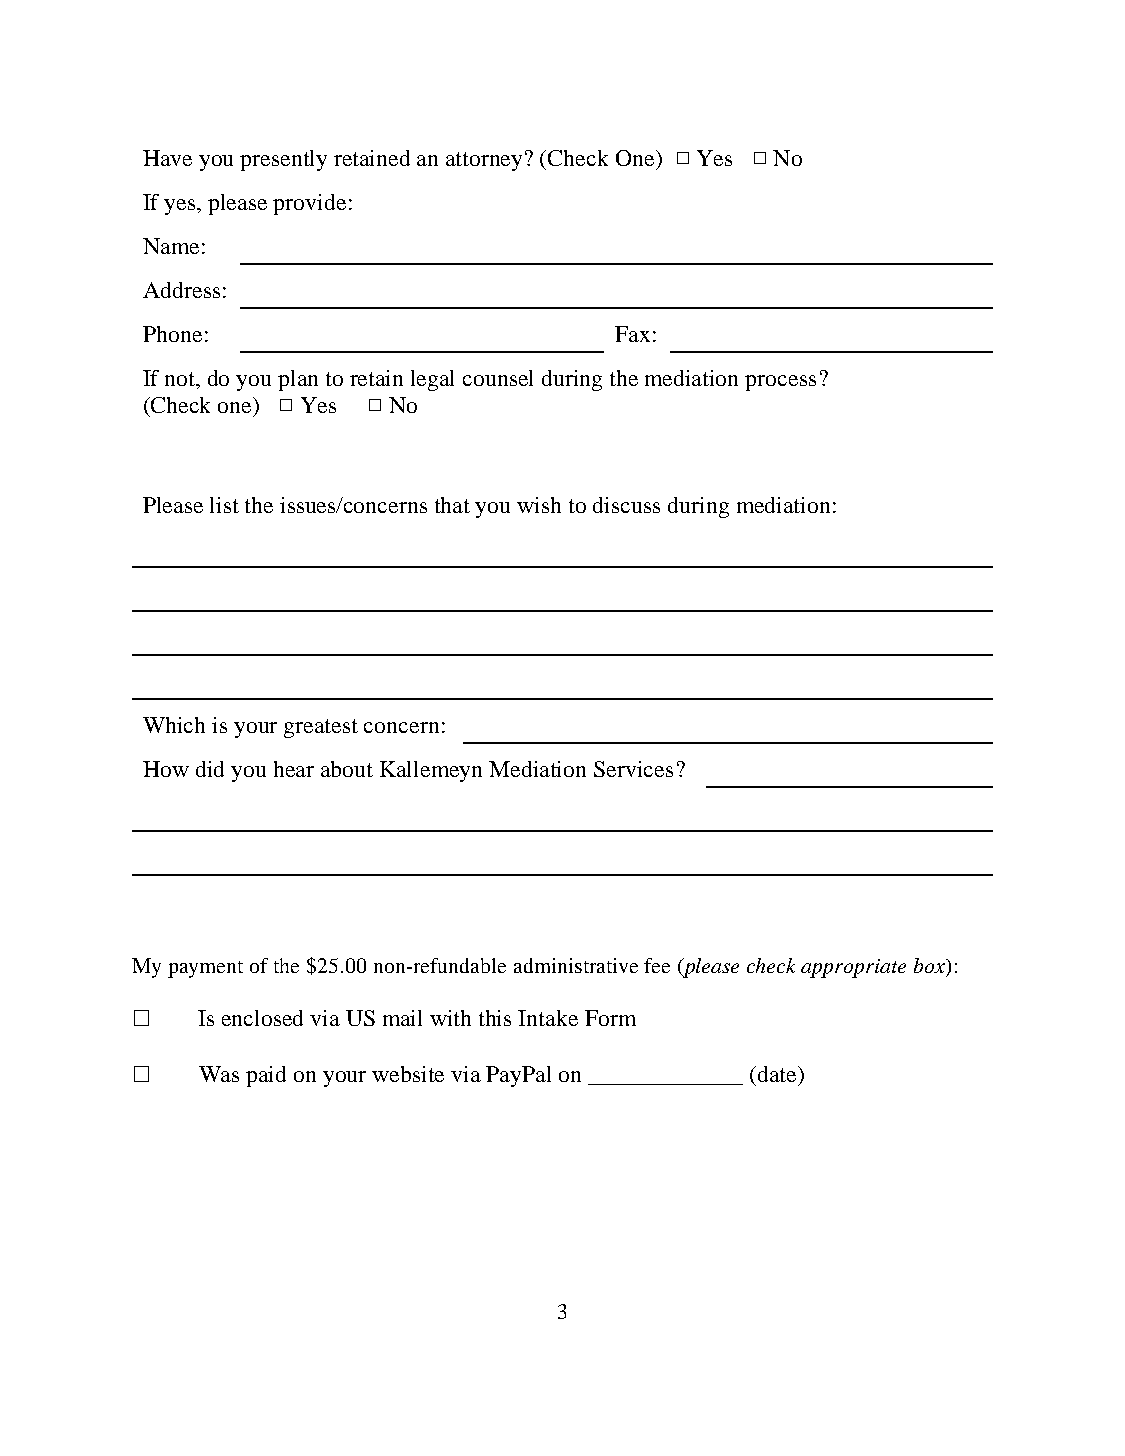 This document has height=1456, width=1125. Describe the element at coordinates (498, 378) in the document. I see `counsel` at that location.
